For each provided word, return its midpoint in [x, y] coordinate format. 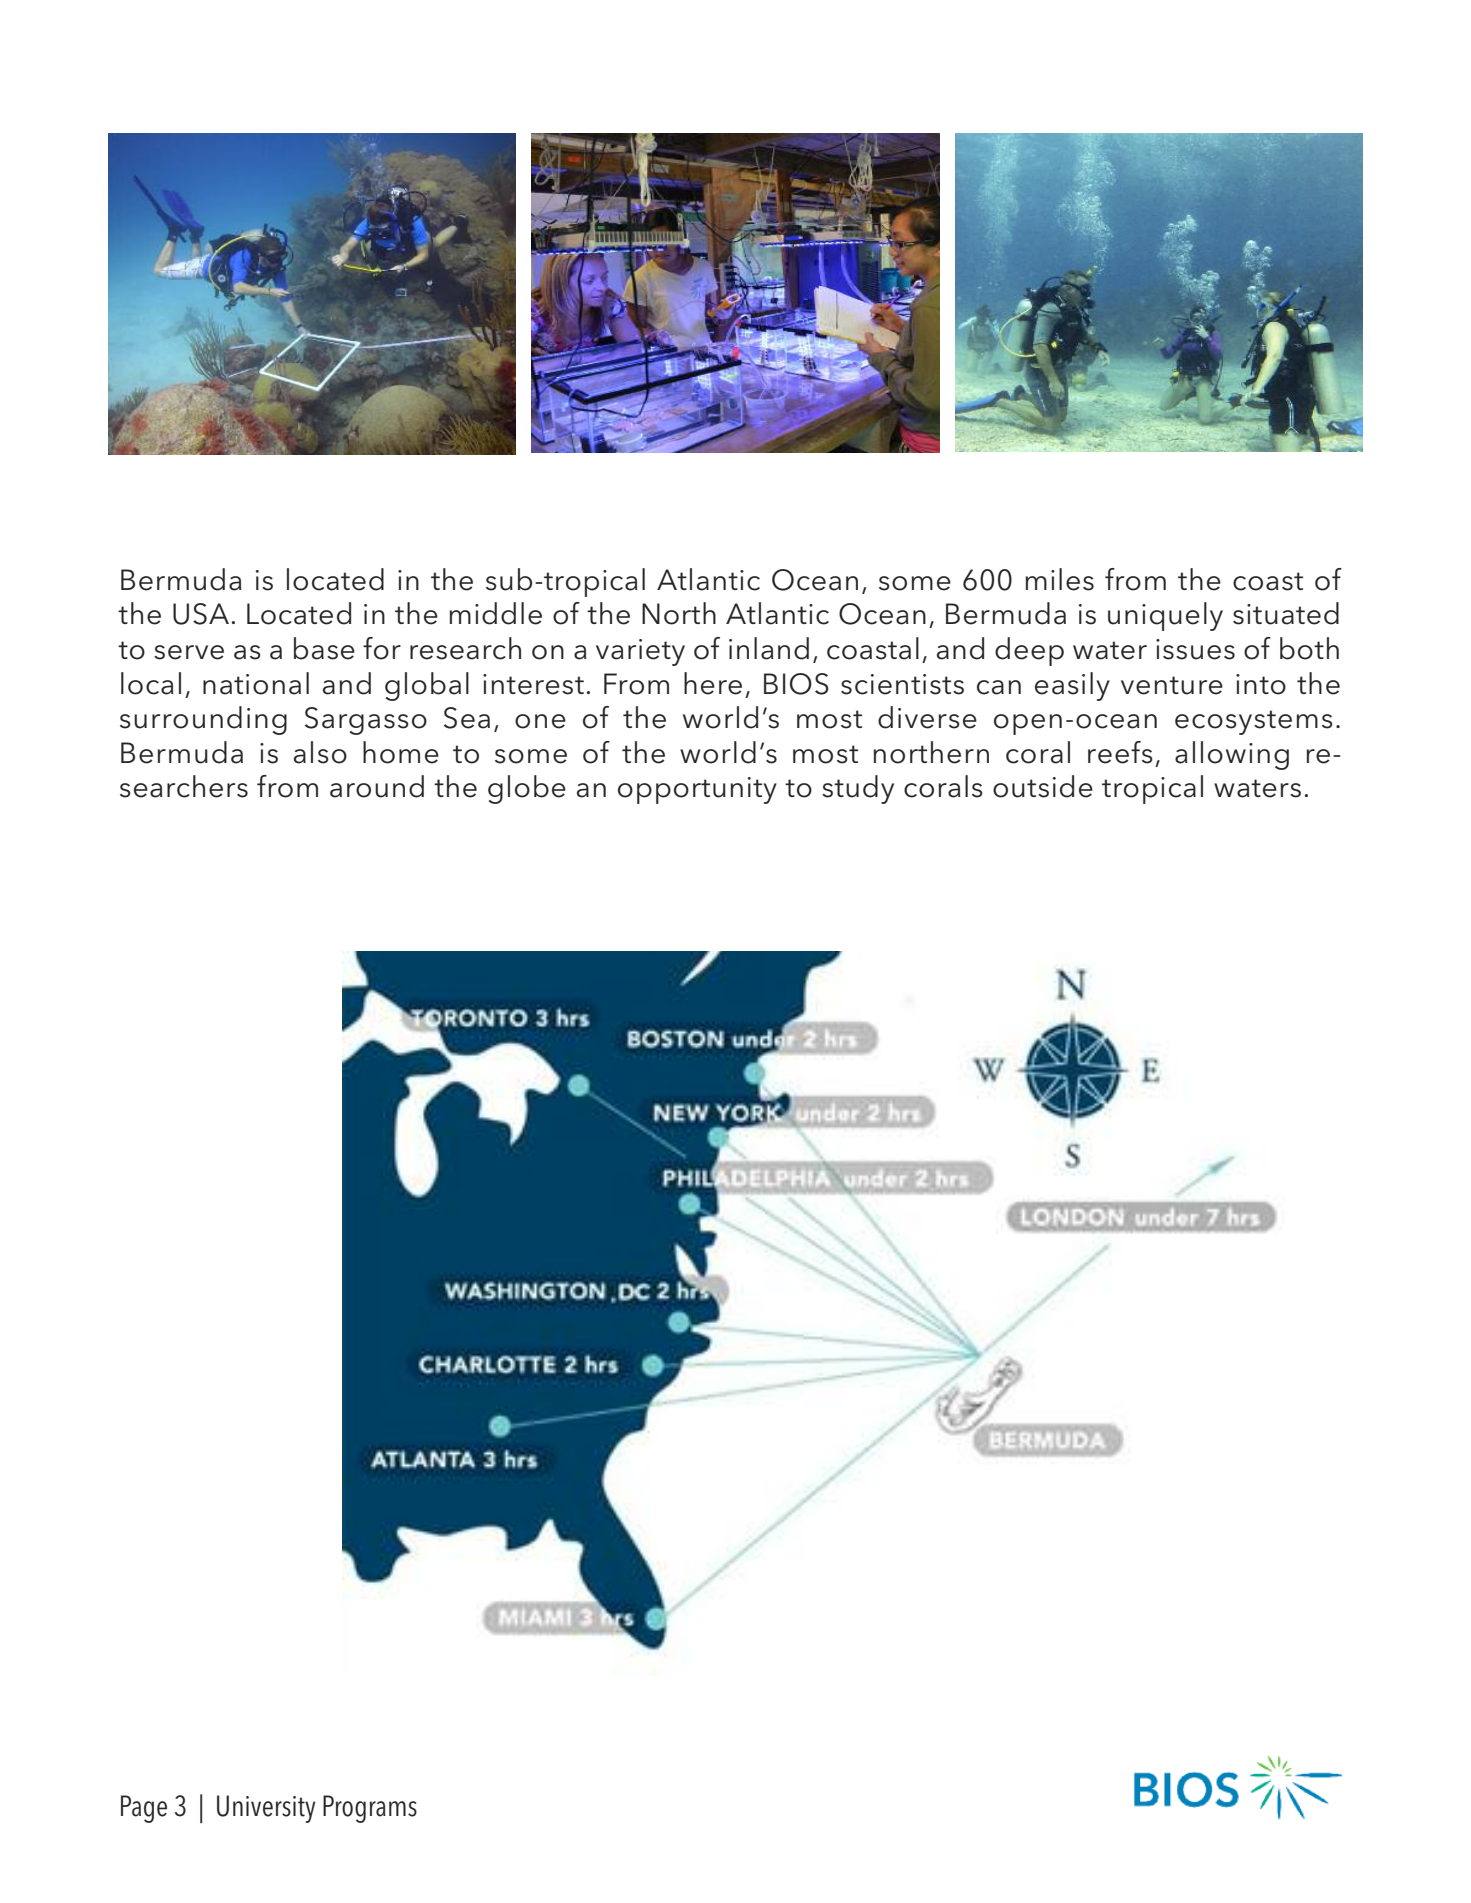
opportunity [697, 790]
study [858, 789]
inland [769, 648]
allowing [1232, 755]
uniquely [1165, 616]
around [377, 786]
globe [527, 789]
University [266, 1809]
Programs [370, 1809]
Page [144, 1809]
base [324, 648]
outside [1043, 786]
